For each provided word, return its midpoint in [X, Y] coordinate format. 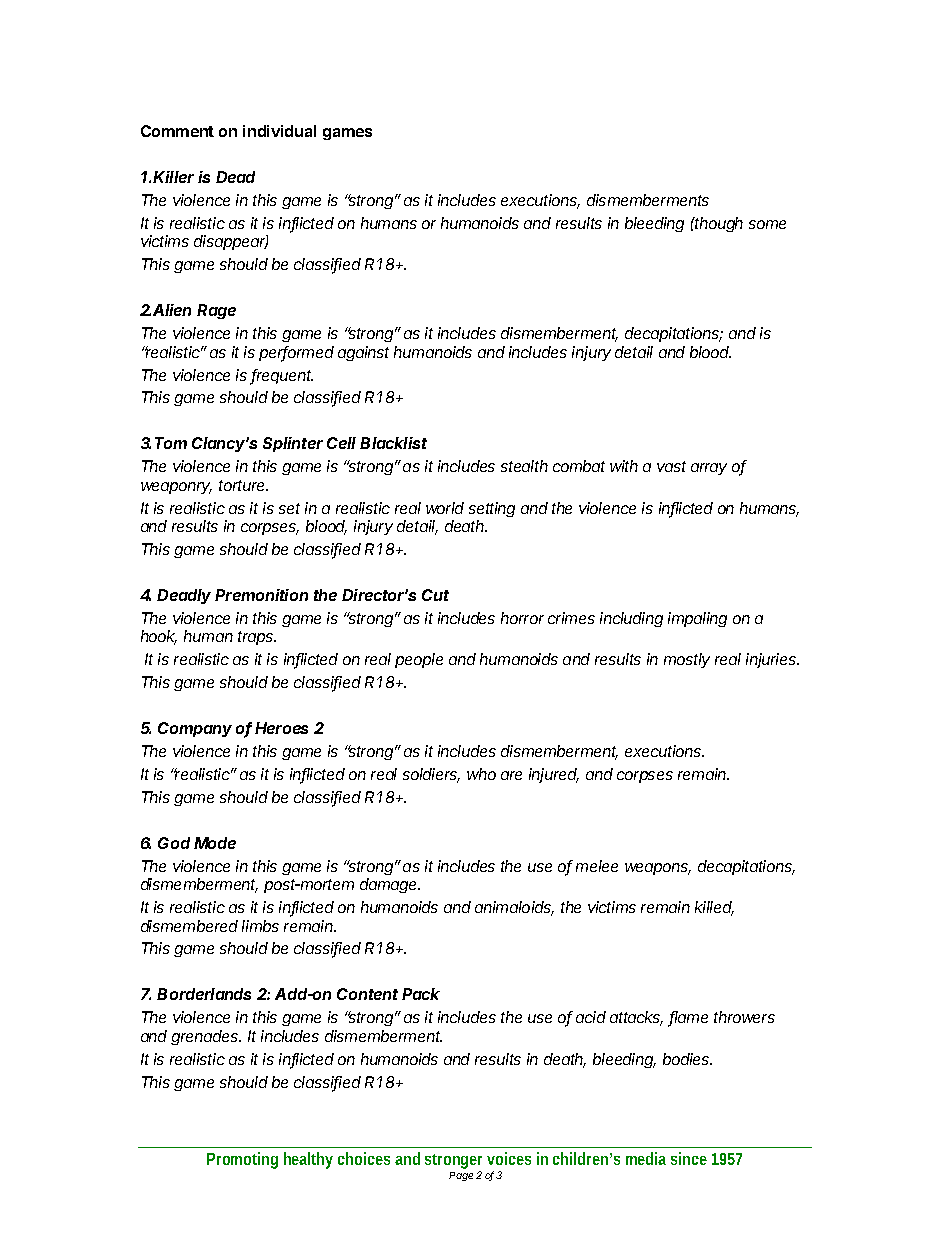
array [709, 469]
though [718, 224]
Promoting [242, 1160]
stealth [524, 466]
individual [279, 131]
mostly [687, 660]
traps [257, 638]
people [419, 660]
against [363, 353]
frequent [282, 376]
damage [390, 885]
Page [461, 1176]
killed [714, 908]
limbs [260, 926]
